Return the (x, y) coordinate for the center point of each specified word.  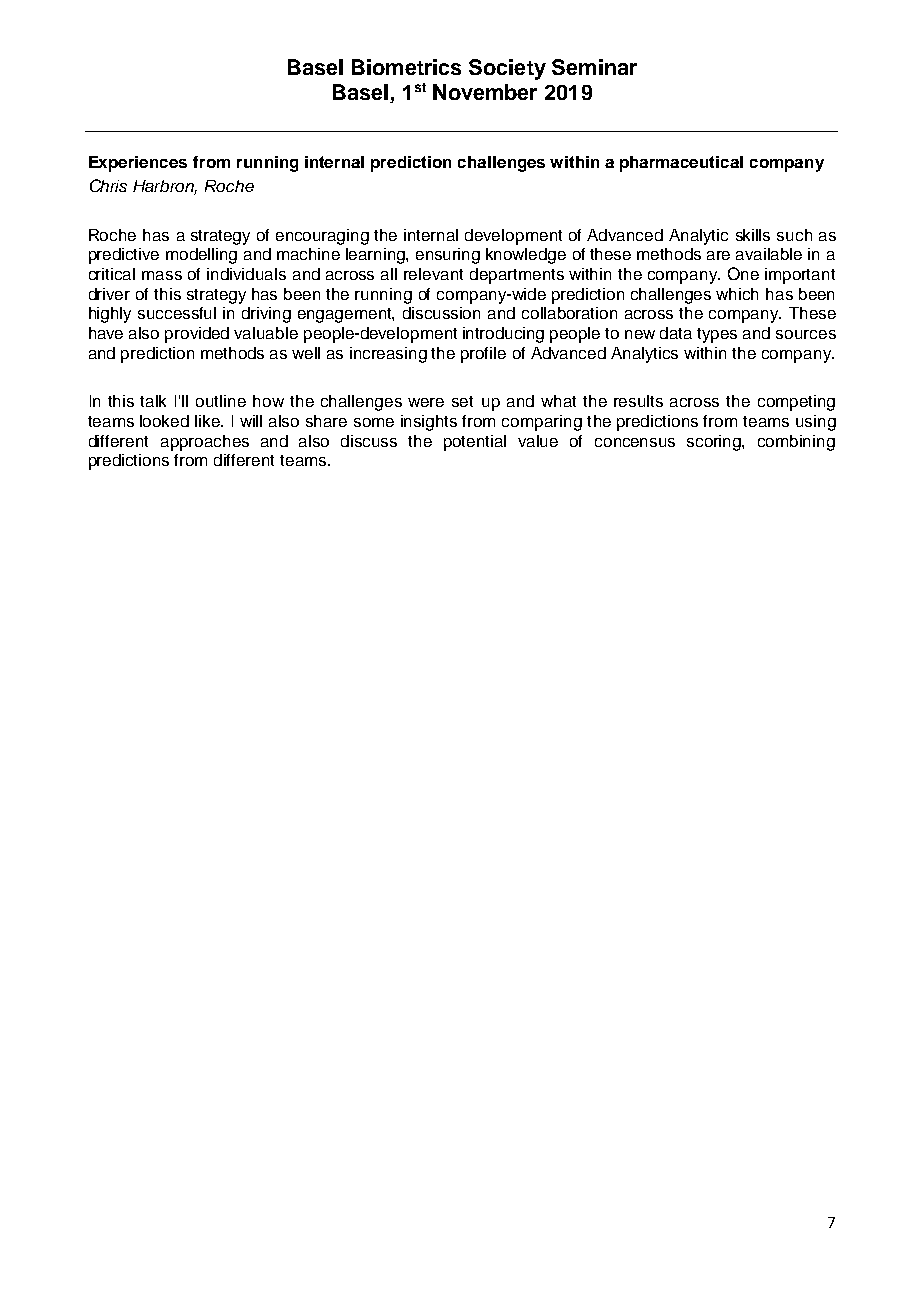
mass (162, 275)
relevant (433, 274)
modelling (201, 256)
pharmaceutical (681, 164)
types (717, 335)
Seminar (594, 67)
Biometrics (406, 67)
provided (197, 335)
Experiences (138, 164)
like (209, 421)
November (485, 92)
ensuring (448, 256)
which (737, 294)
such (794, 235)
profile (483, 355)
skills (753, 235)
